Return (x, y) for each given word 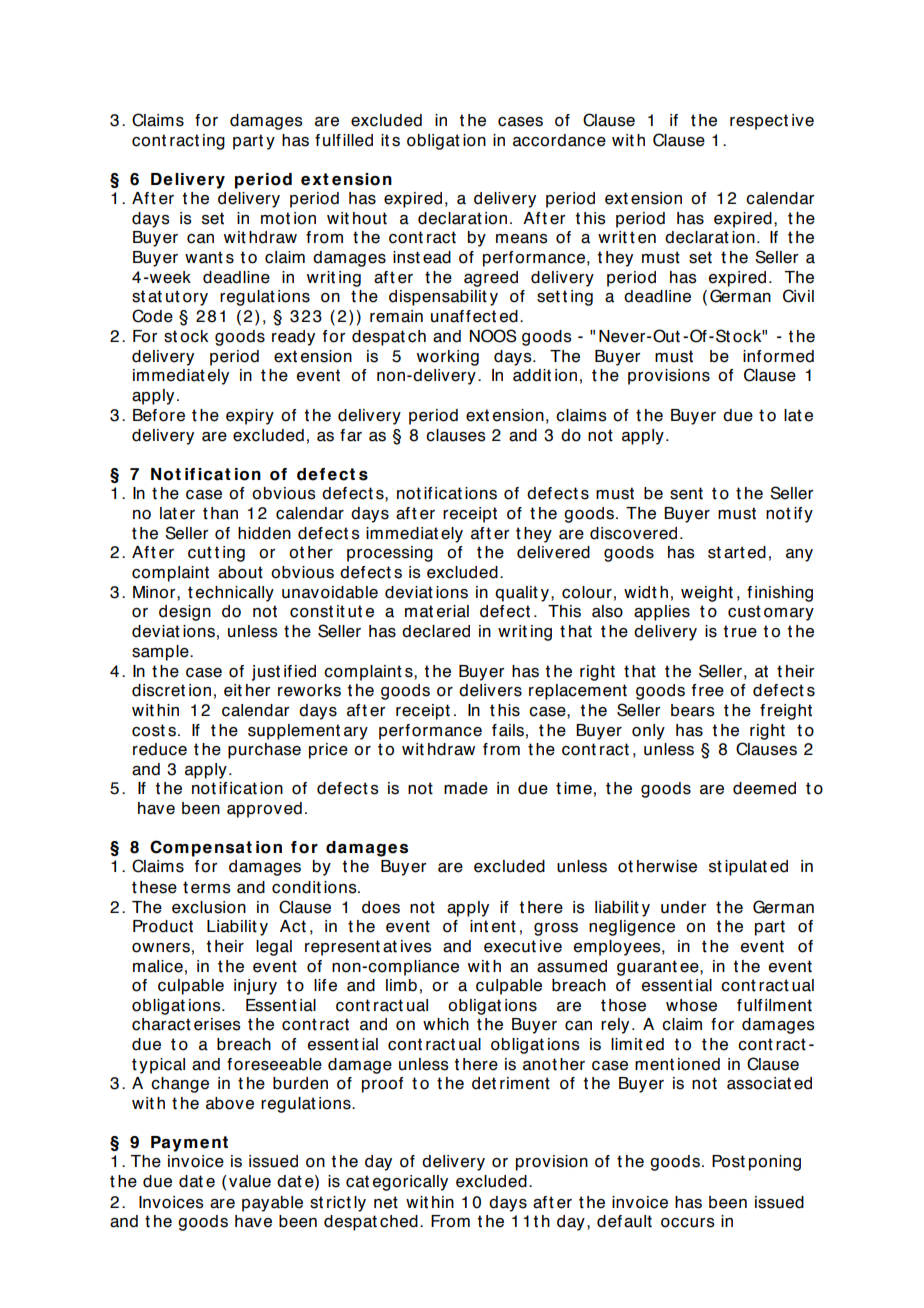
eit (233, 690)
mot (275, 218)
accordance (559, 140)
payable (272, 1204)
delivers (490, 690)
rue (744, 633)
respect (759, 122)
